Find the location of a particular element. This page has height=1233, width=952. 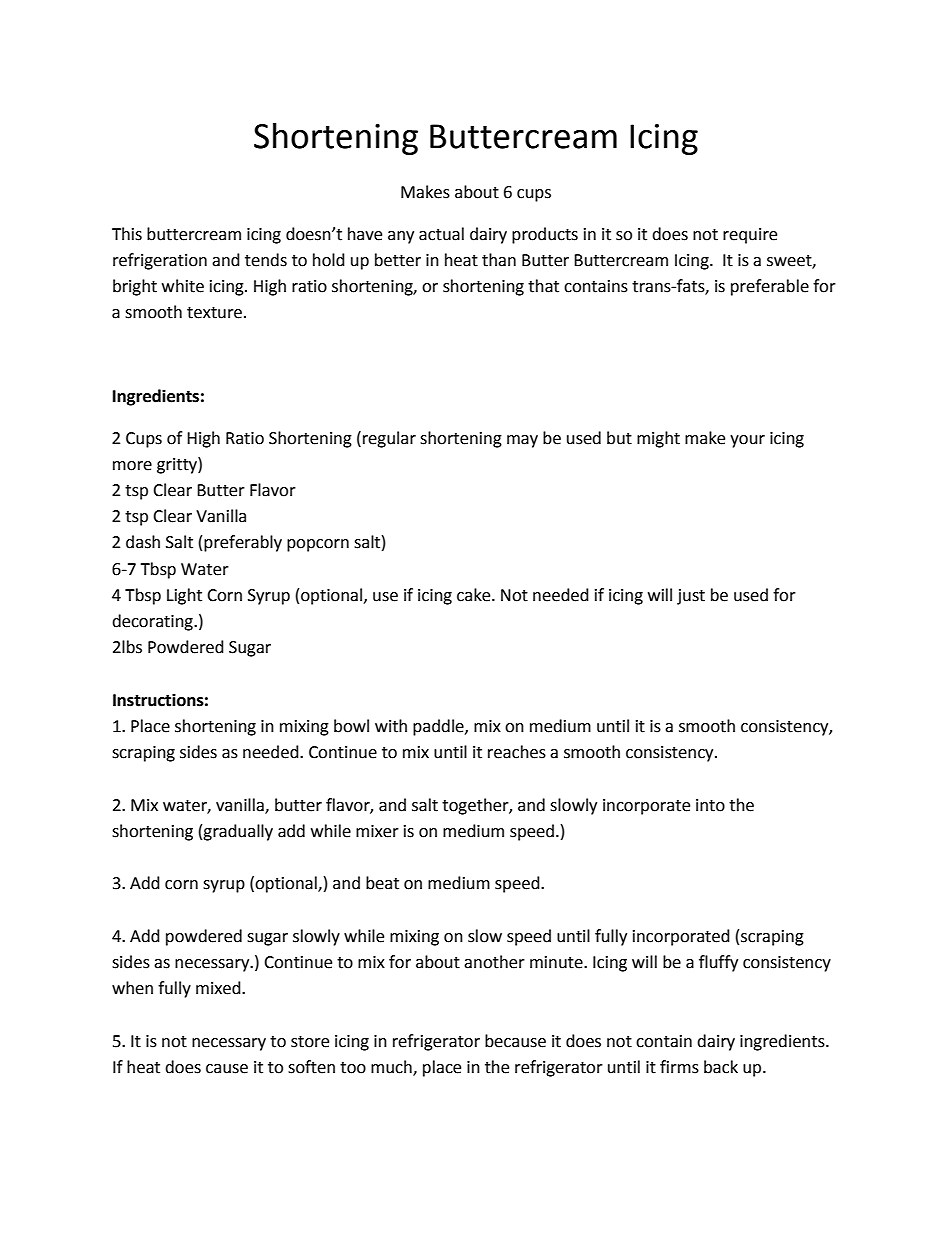

require is located at coordinates (750, 236).
